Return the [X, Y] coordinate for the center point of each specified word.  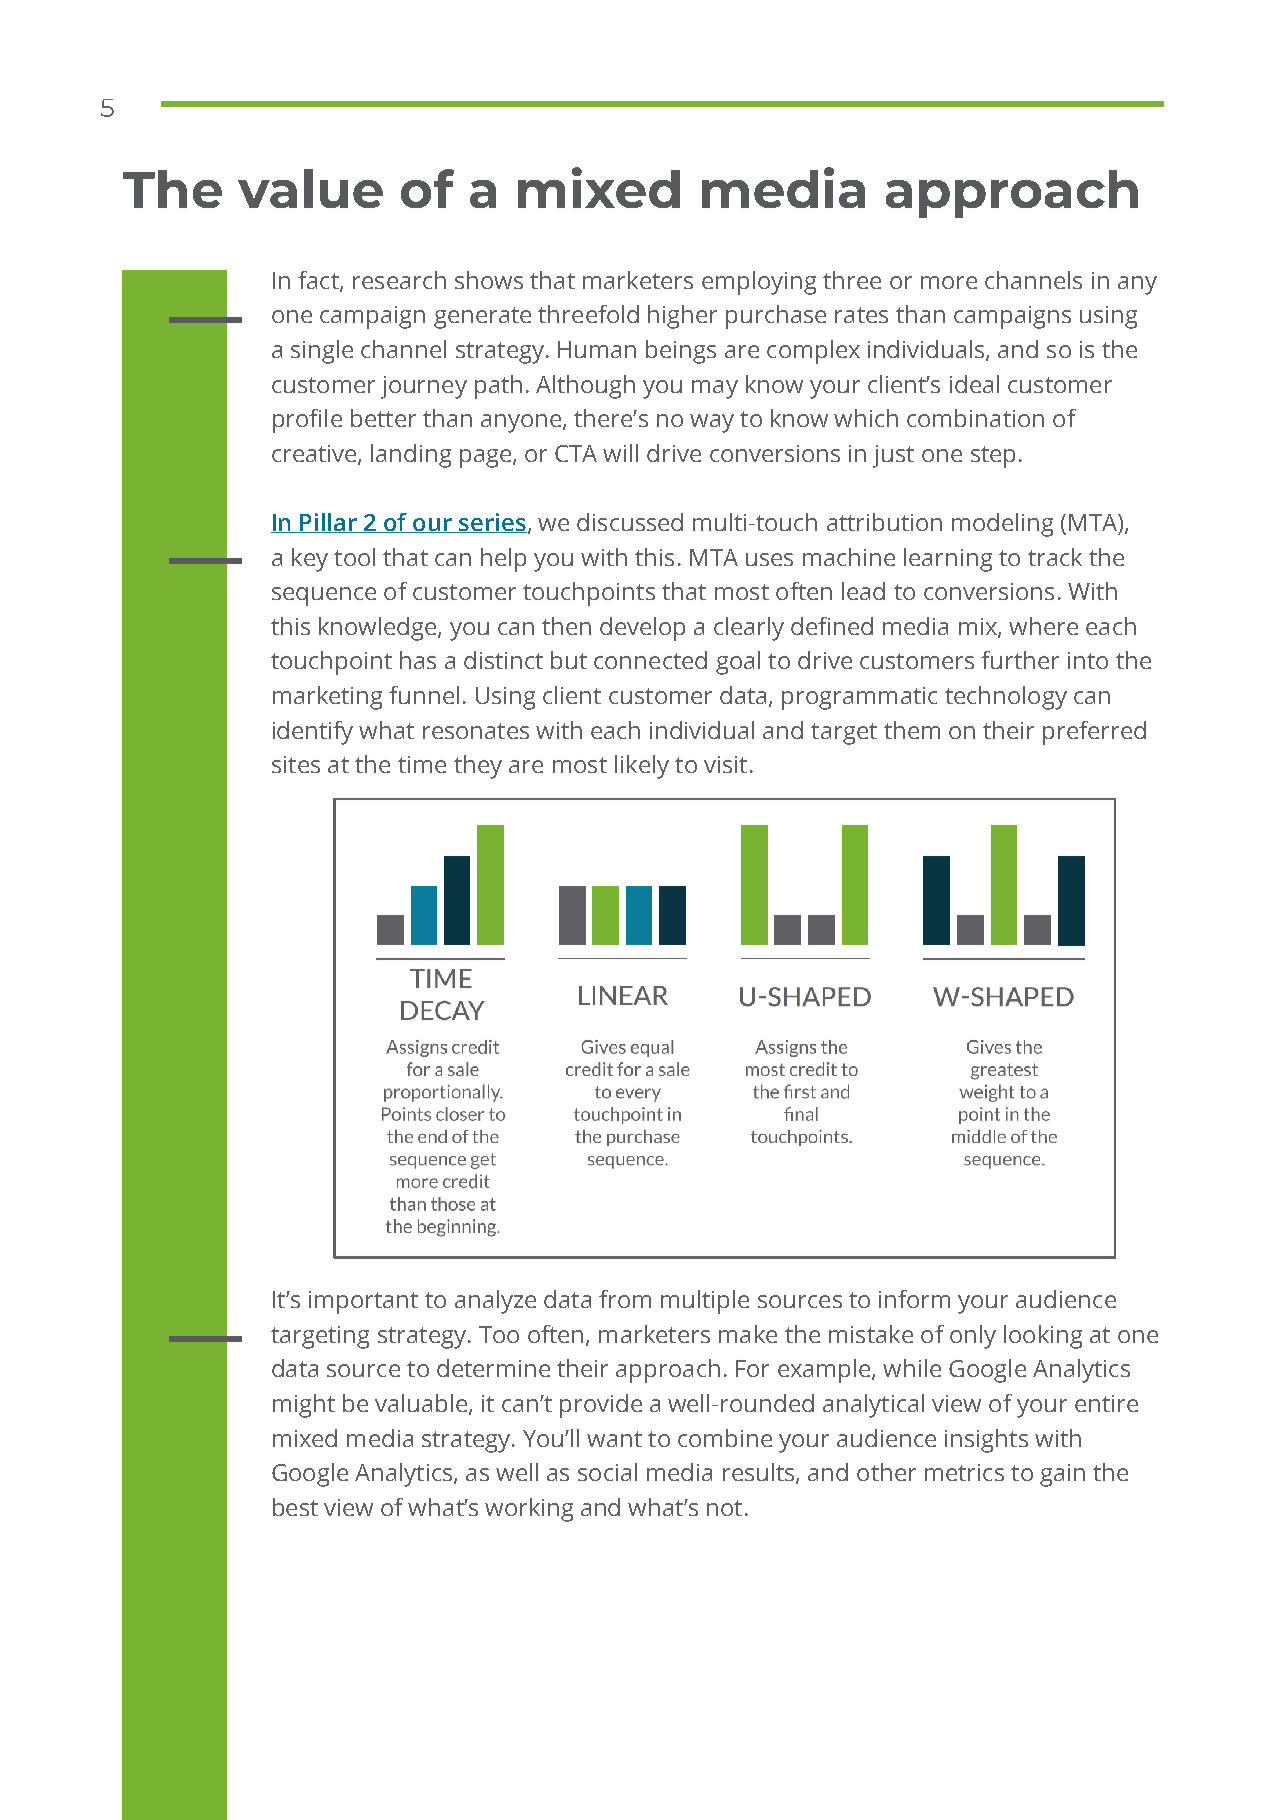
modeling [1002, 525]
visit [725, 764]
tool [354, 557]
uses [769, 559]
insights [986, 1441]
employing [759, 283]
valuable [421, 1403]
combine [725, 1438]
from [625, 1299]
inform [914, 1299]
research [399, 280]
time [422, 764]
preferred [1094, 733]
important [363, 1302]
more [949, 282]
